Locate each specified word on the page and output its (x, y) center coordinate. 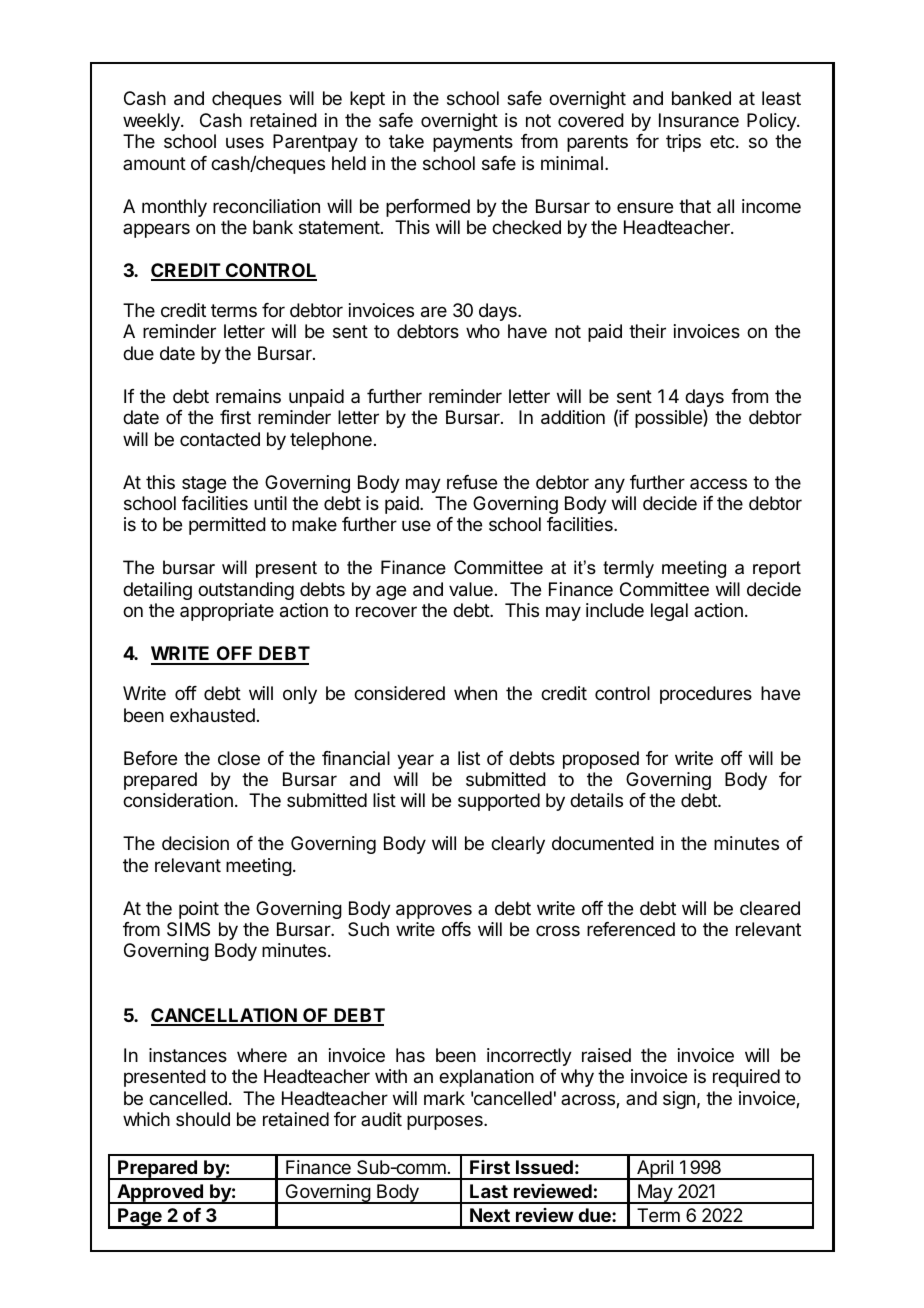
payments (473, 143)
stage (204, 484)
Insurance (699, 120)
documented (603, 843)
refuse (472, 482)
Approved (160, 1194)
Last (489, 1191)
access (718, 483)
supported (499, 802)
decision (195, 843)
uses (245, 142)
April (655, 1170)
